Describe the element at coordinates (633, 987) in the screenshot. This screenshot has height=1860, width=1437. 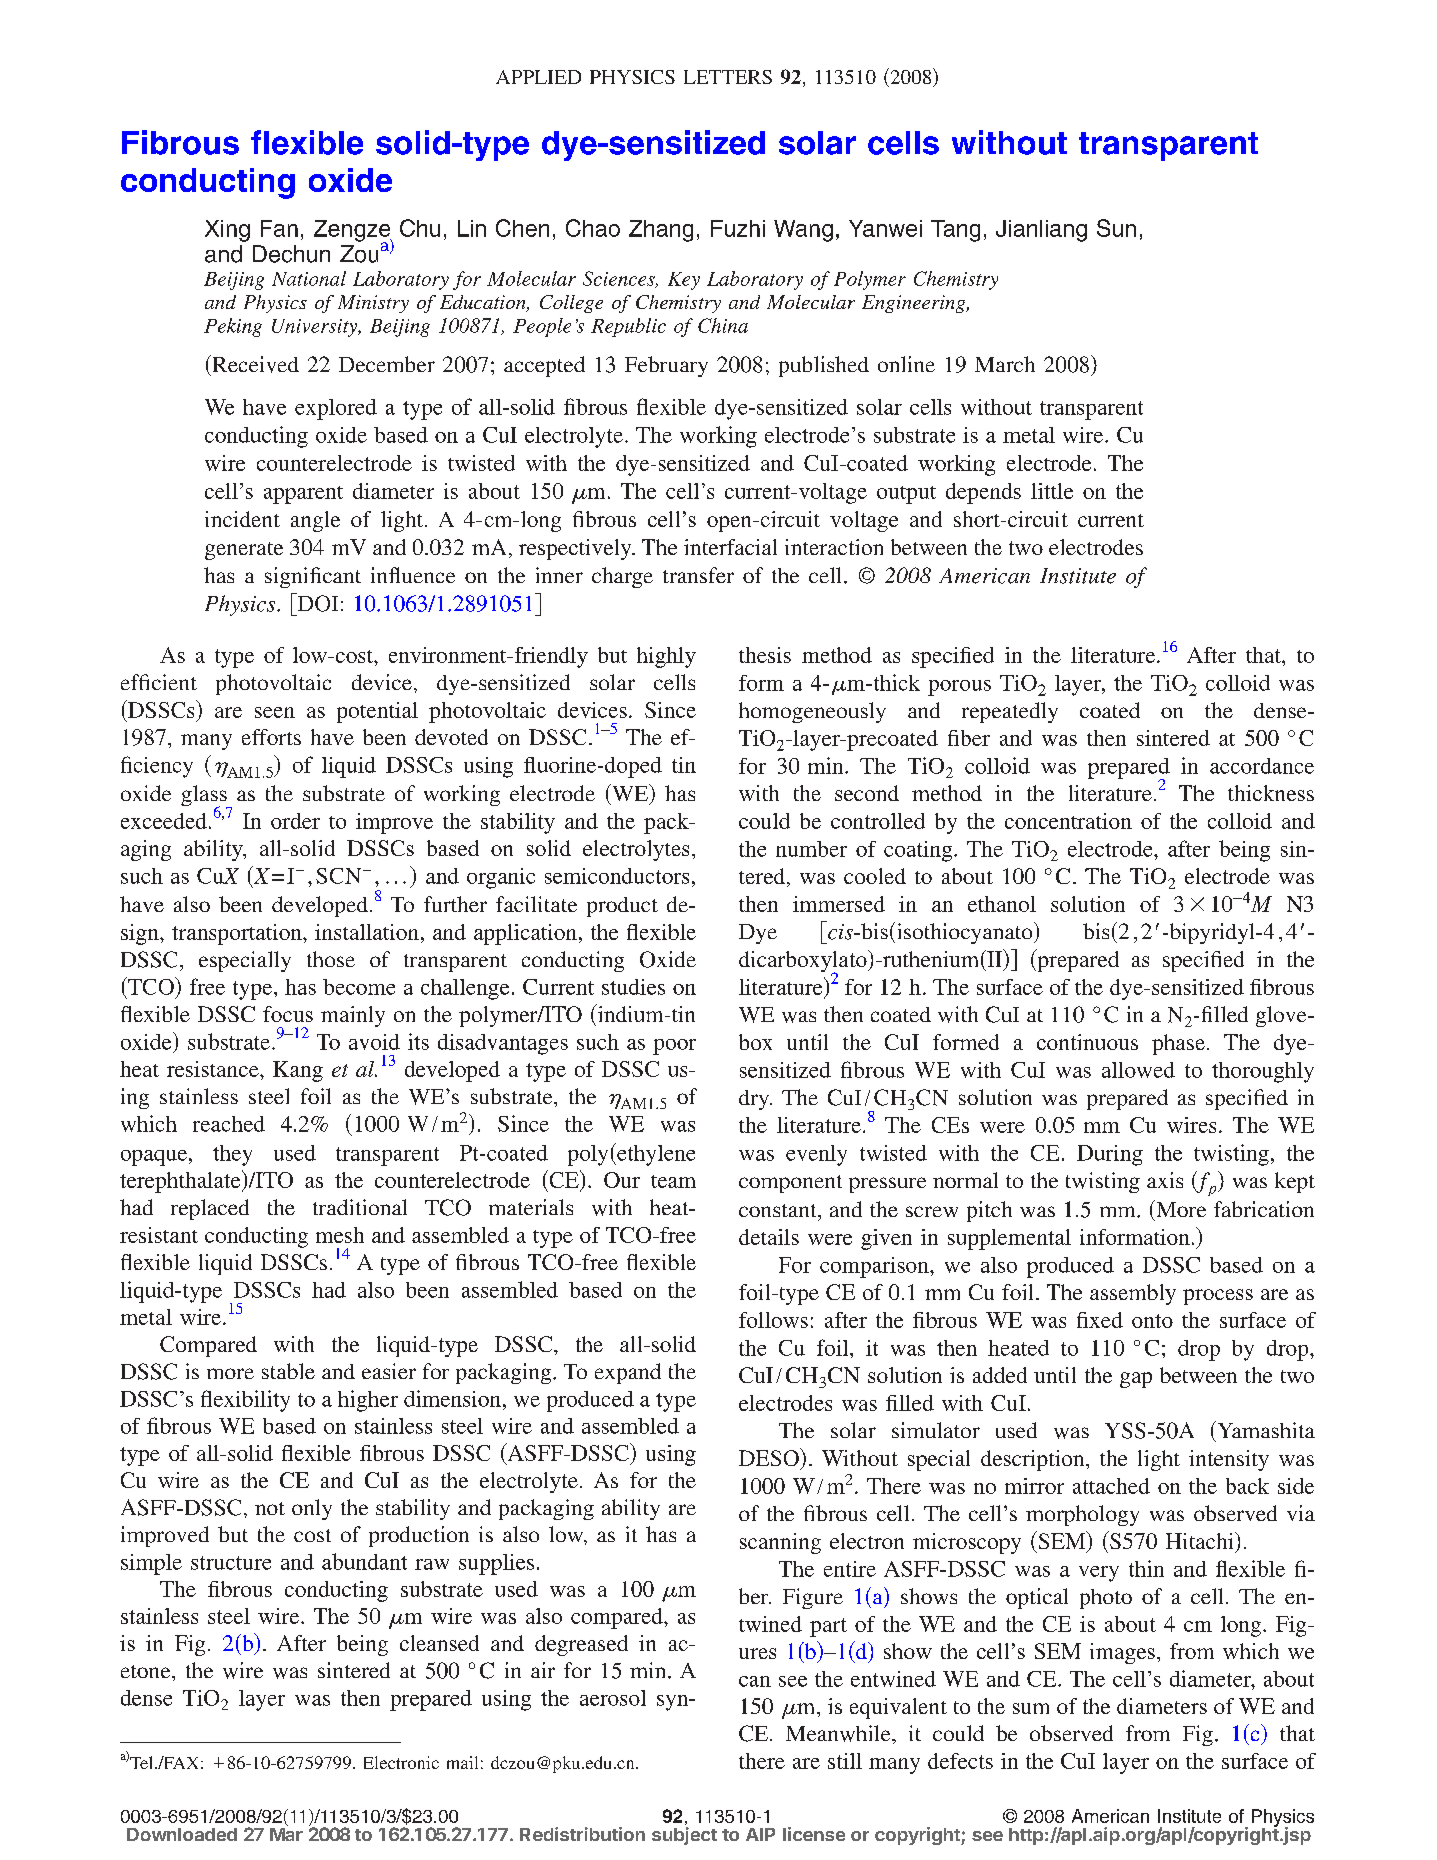
I see `studies` at that location.
